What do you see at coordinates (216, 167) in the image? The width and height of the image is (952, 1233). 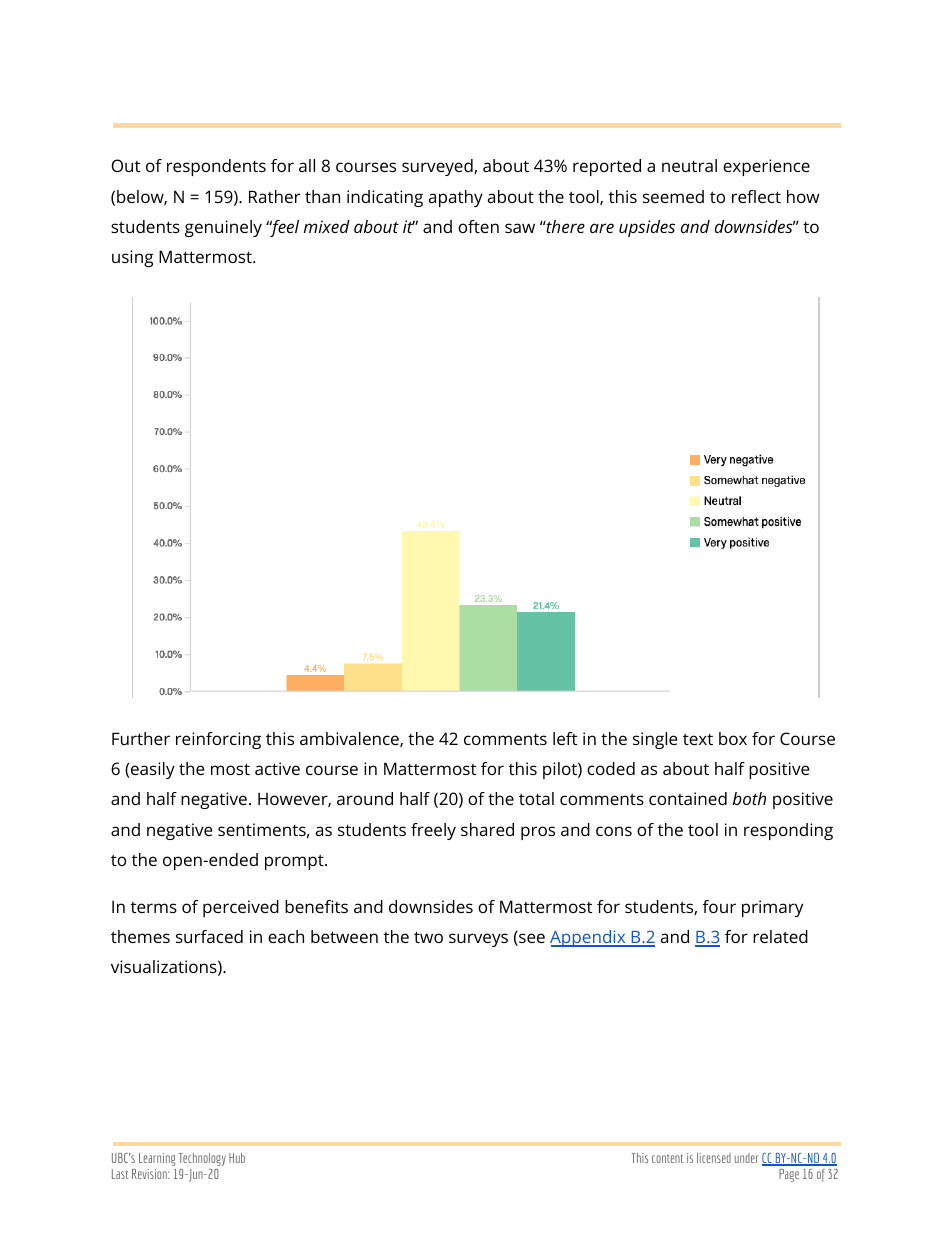 I see `respondents` at bounding box center [216, 167].
